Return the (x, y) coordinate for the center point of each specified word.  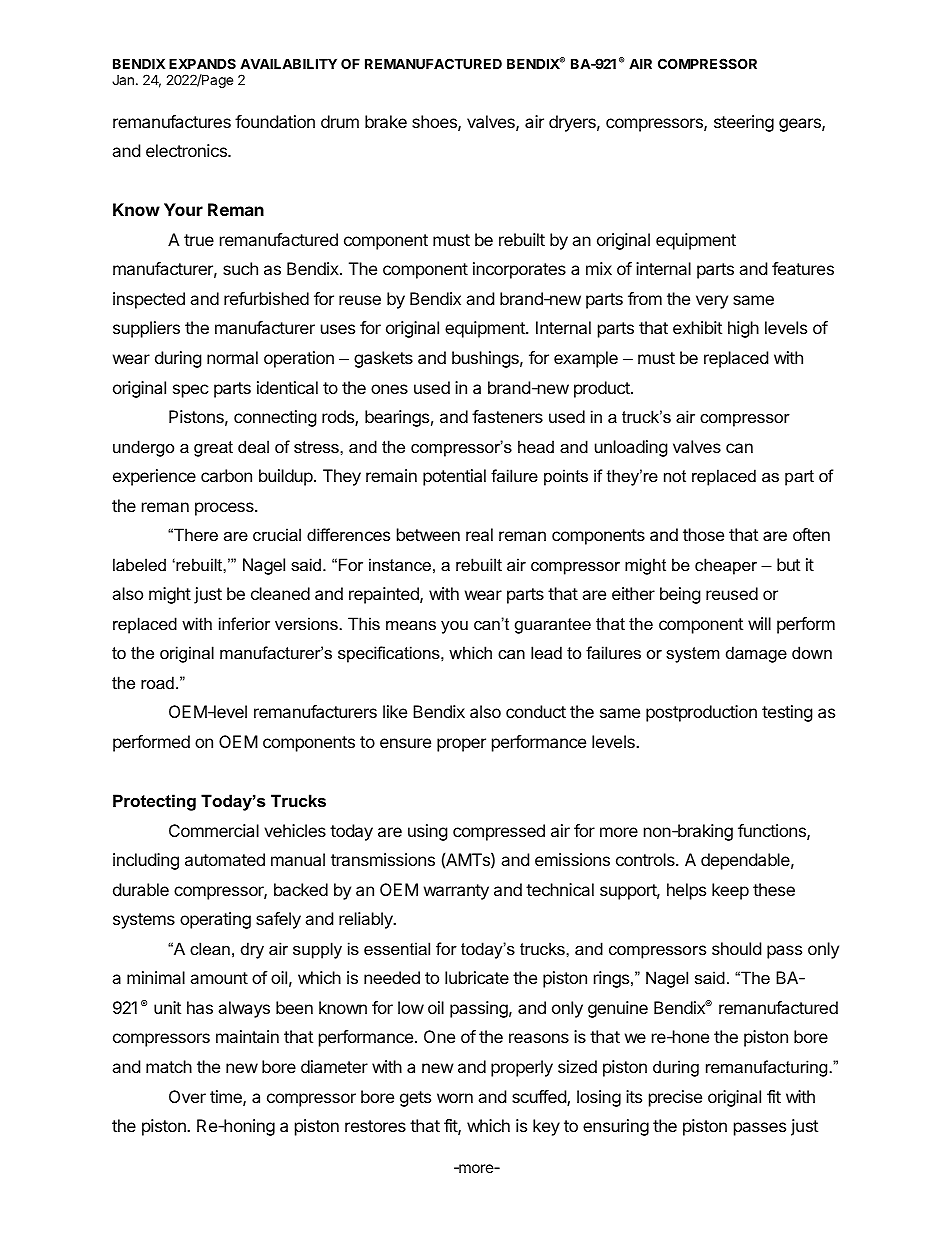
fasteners (507, 416)
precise (675, 1098)
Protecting (154, 802)
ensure (405, 743)
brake (386, 121)
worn (455, 1098)
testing (787, 713)
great (213, 449)
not (675, 476)
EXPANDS (202, 63)
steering (744, 123)
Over (187, 1096)
